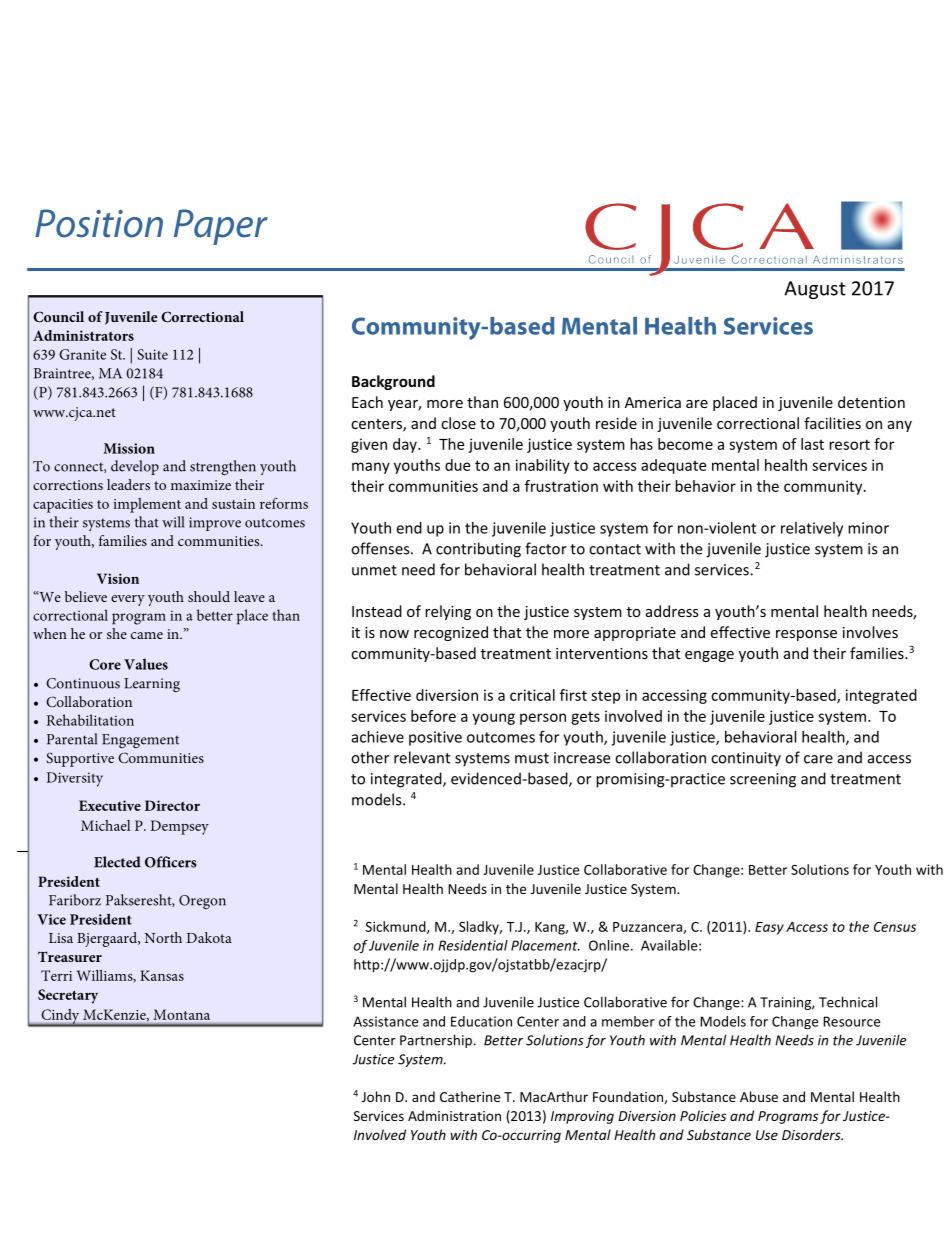  I want to click on Position, so click(99, 223).
